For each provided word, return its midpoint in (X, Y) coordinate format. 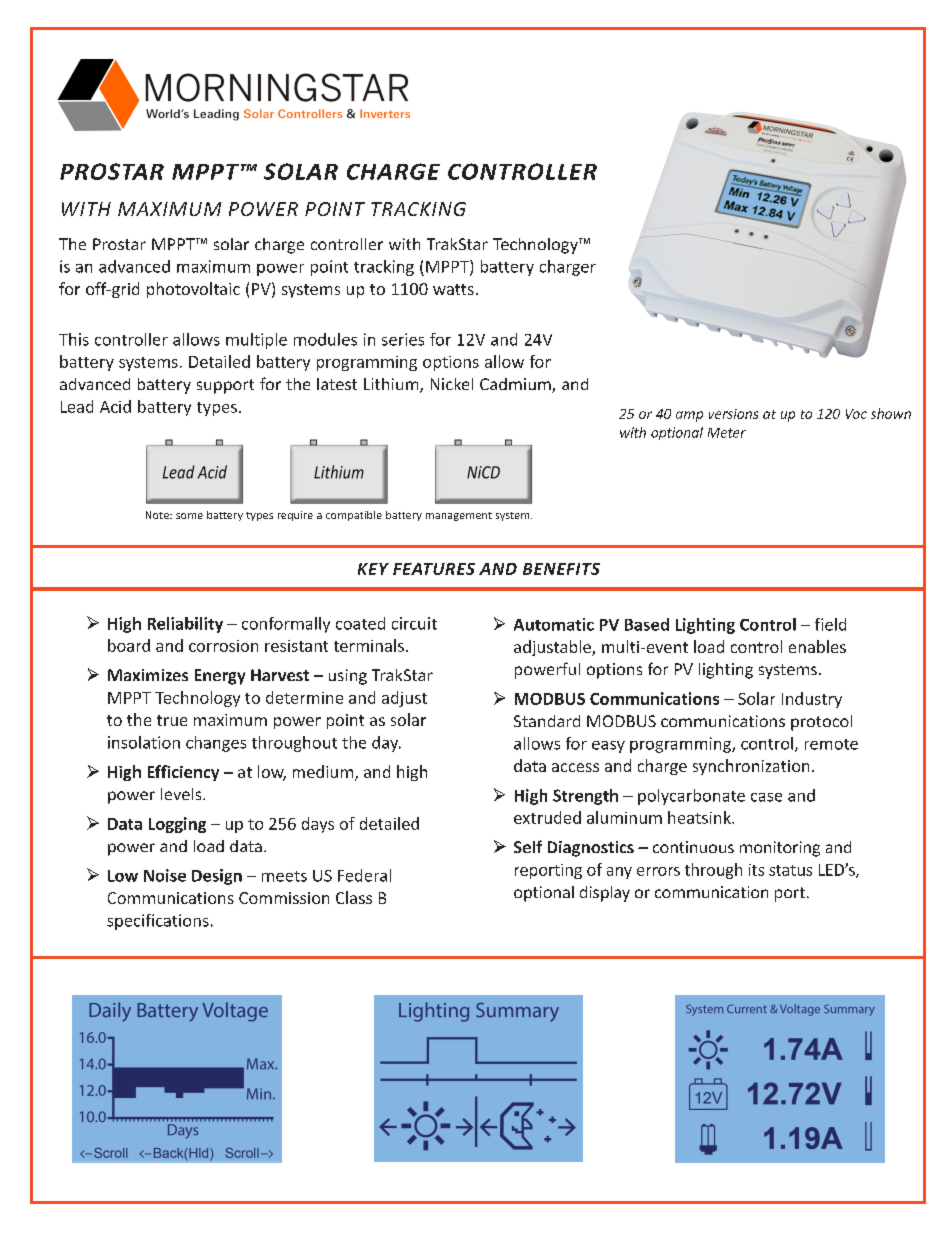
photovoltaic (193, 290)
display (605, 894)
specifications (158, 922)
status (790, 870)
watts (453, 289)
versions (733, 414)
